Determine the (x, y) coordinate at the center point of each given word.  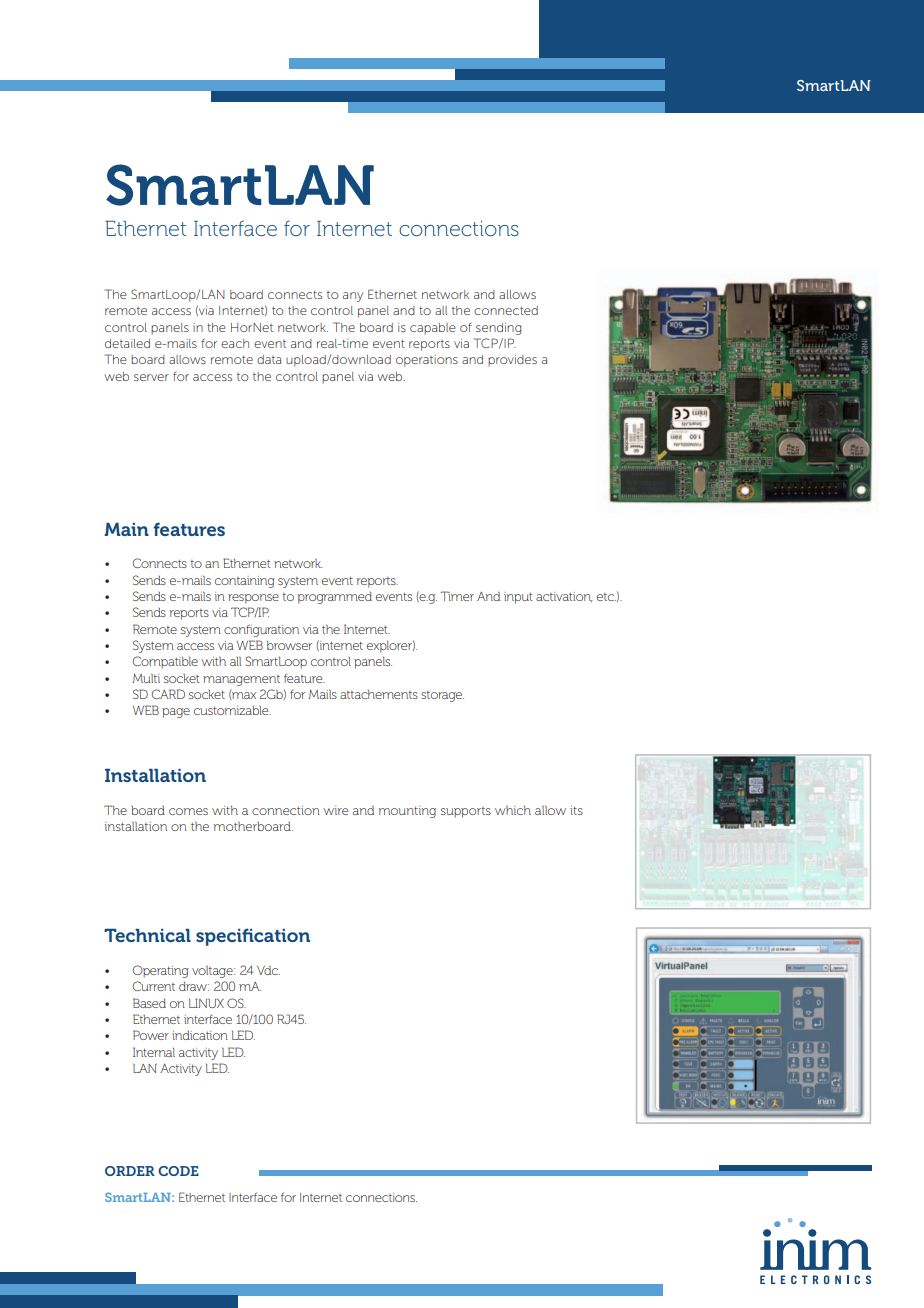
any (353, 297)
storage (442, 696)
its (576, 810)
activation (564, 597)
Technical (147, 935)
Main (126, 529)
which (513, 810)
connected (506, 310)
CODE (178, 1171)
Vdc (268, 970)
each (235, 343)
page (176, 713)
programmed (335, 598)
